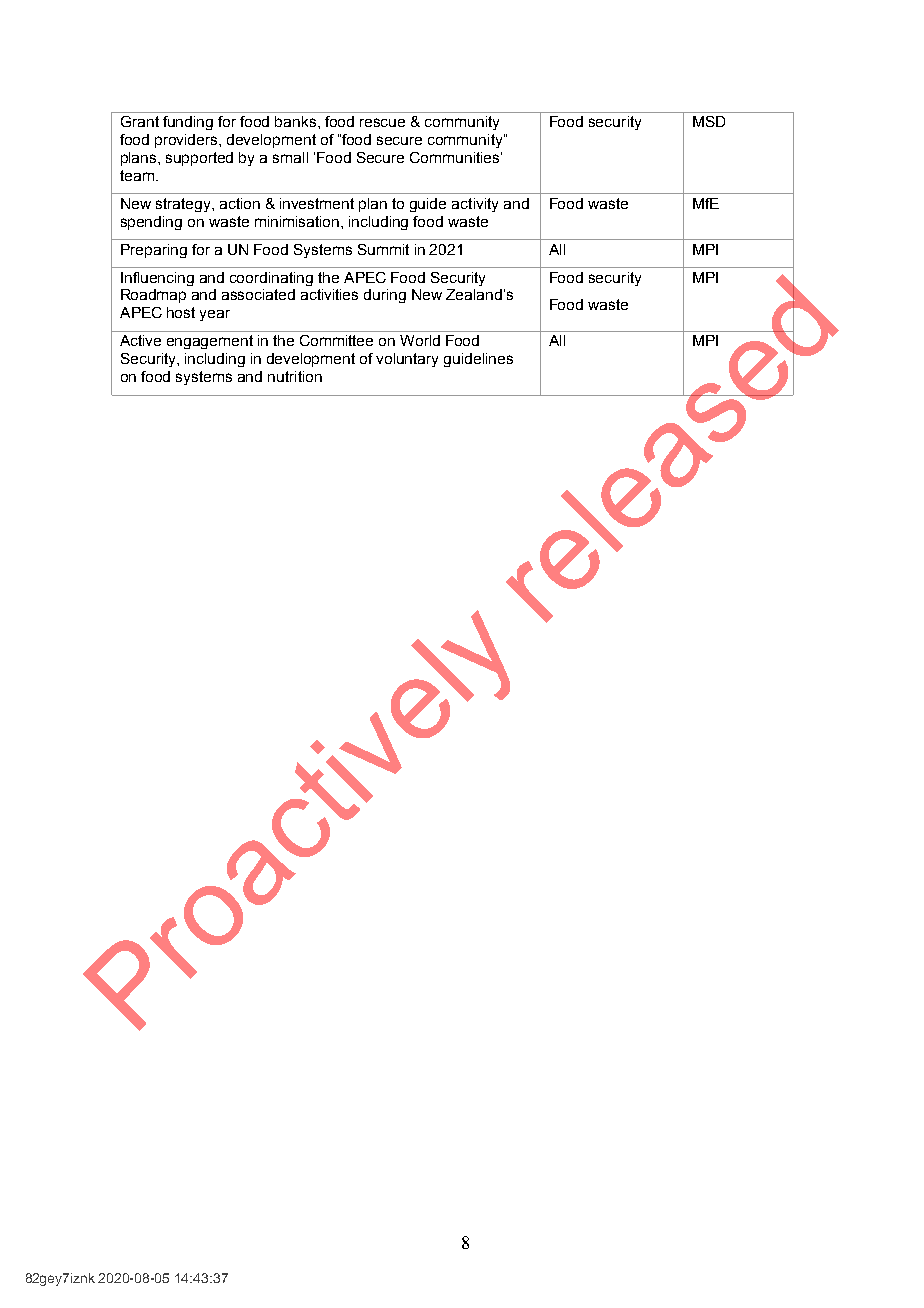 The height and width of the screenshot is (1308, 924). What do you see at coordinates (181, 312) in the screenshot?
I see `host` at bounding box center [181, 312].
